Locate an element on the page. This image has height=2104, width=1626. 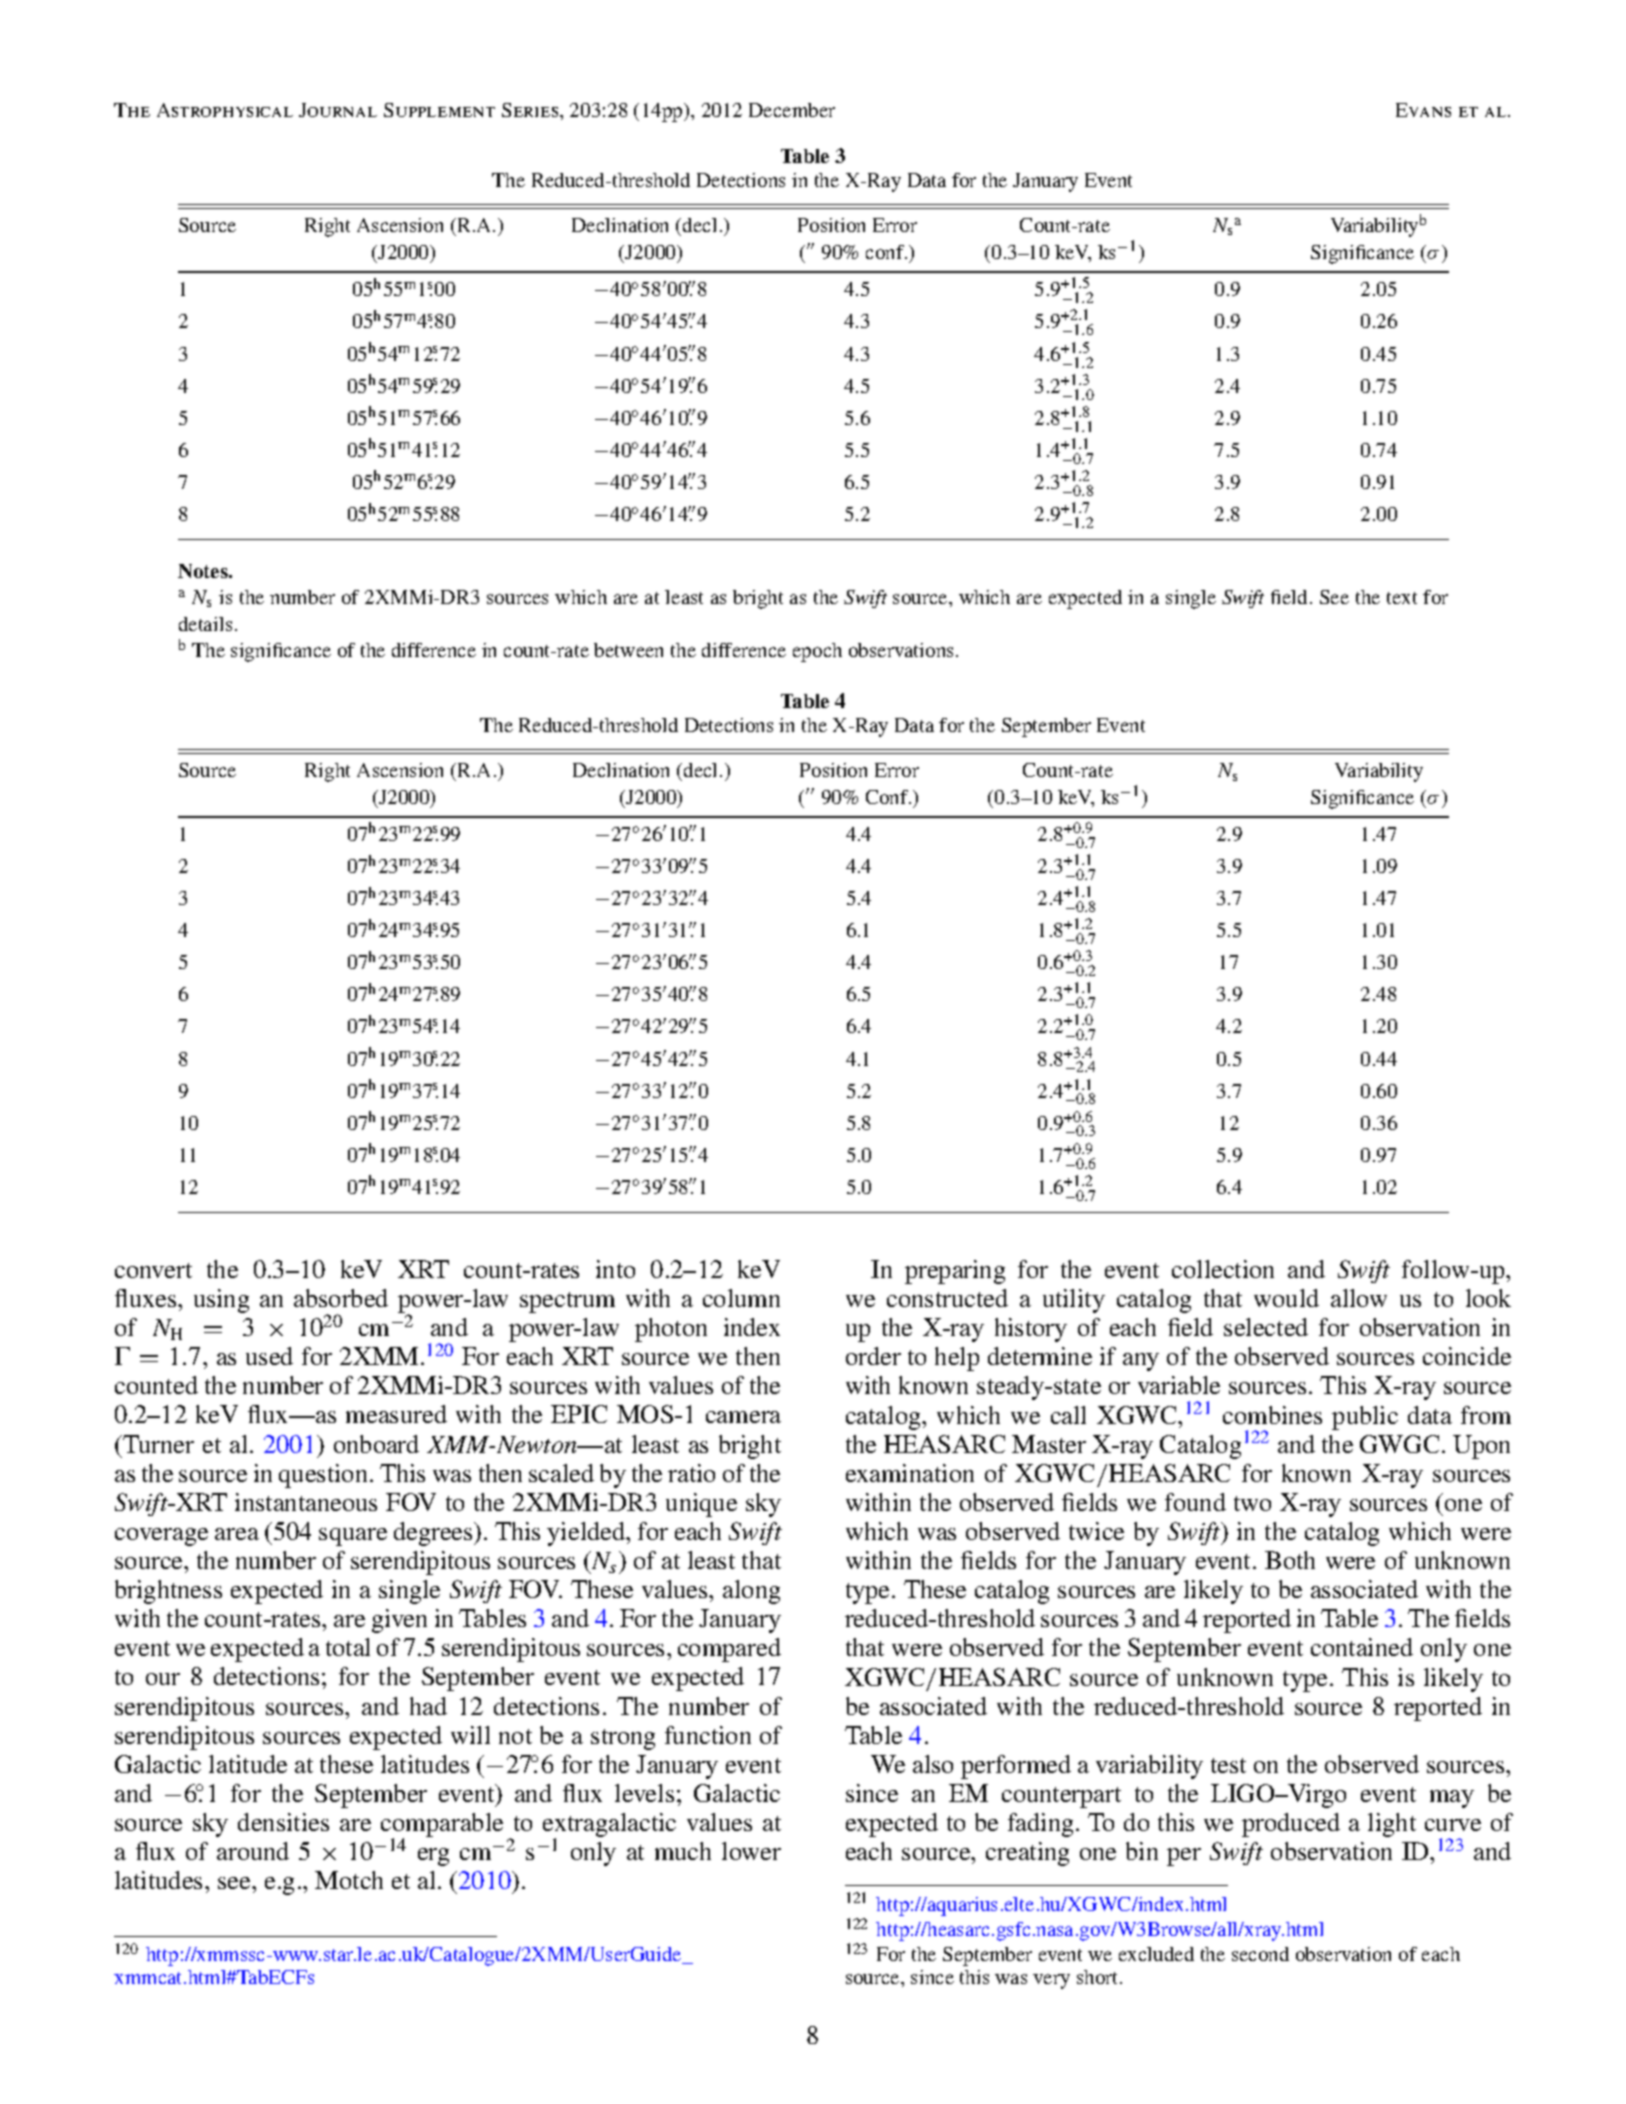
Journal is located at coordinates (338, 110).
